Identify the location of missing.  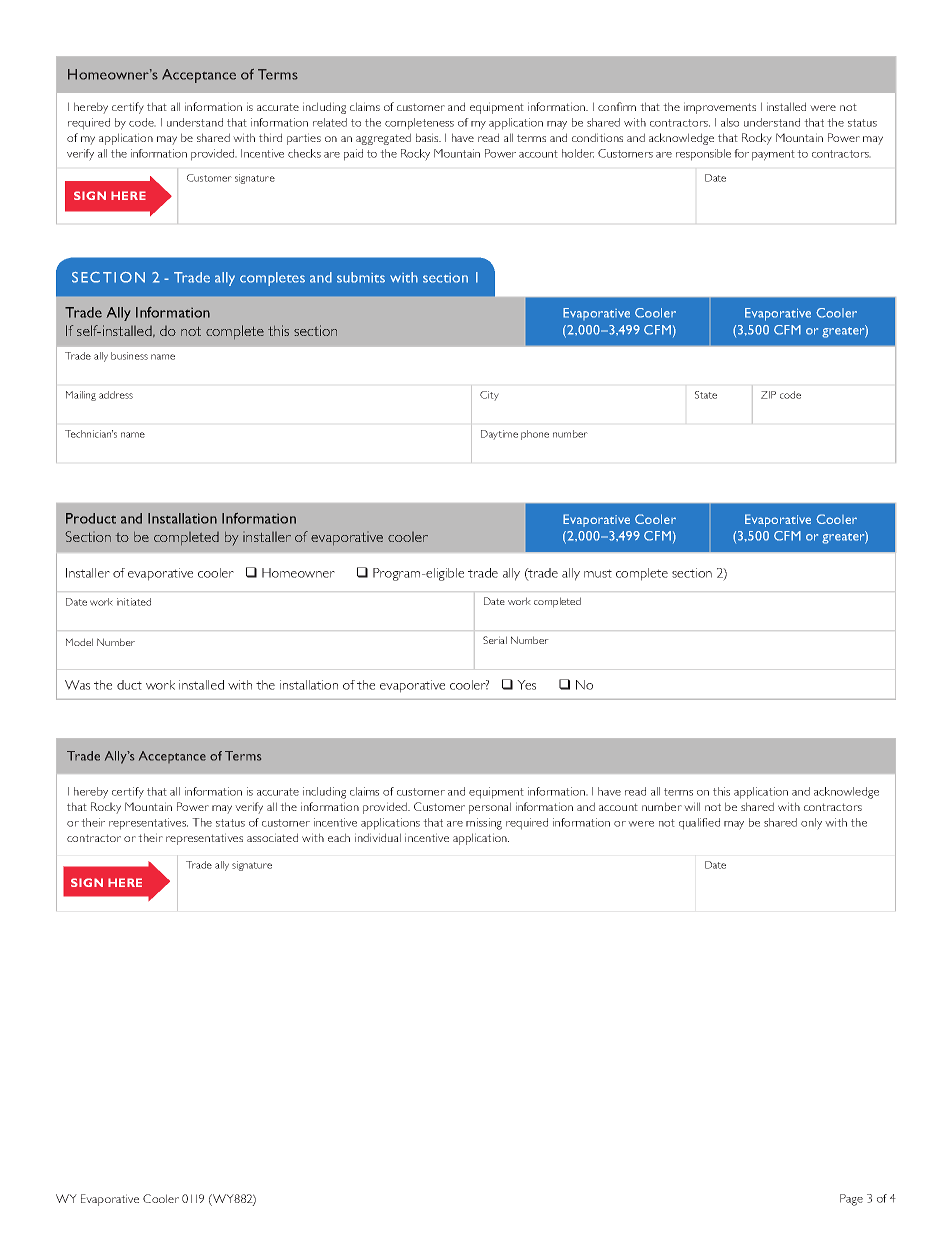
(484, 824).
